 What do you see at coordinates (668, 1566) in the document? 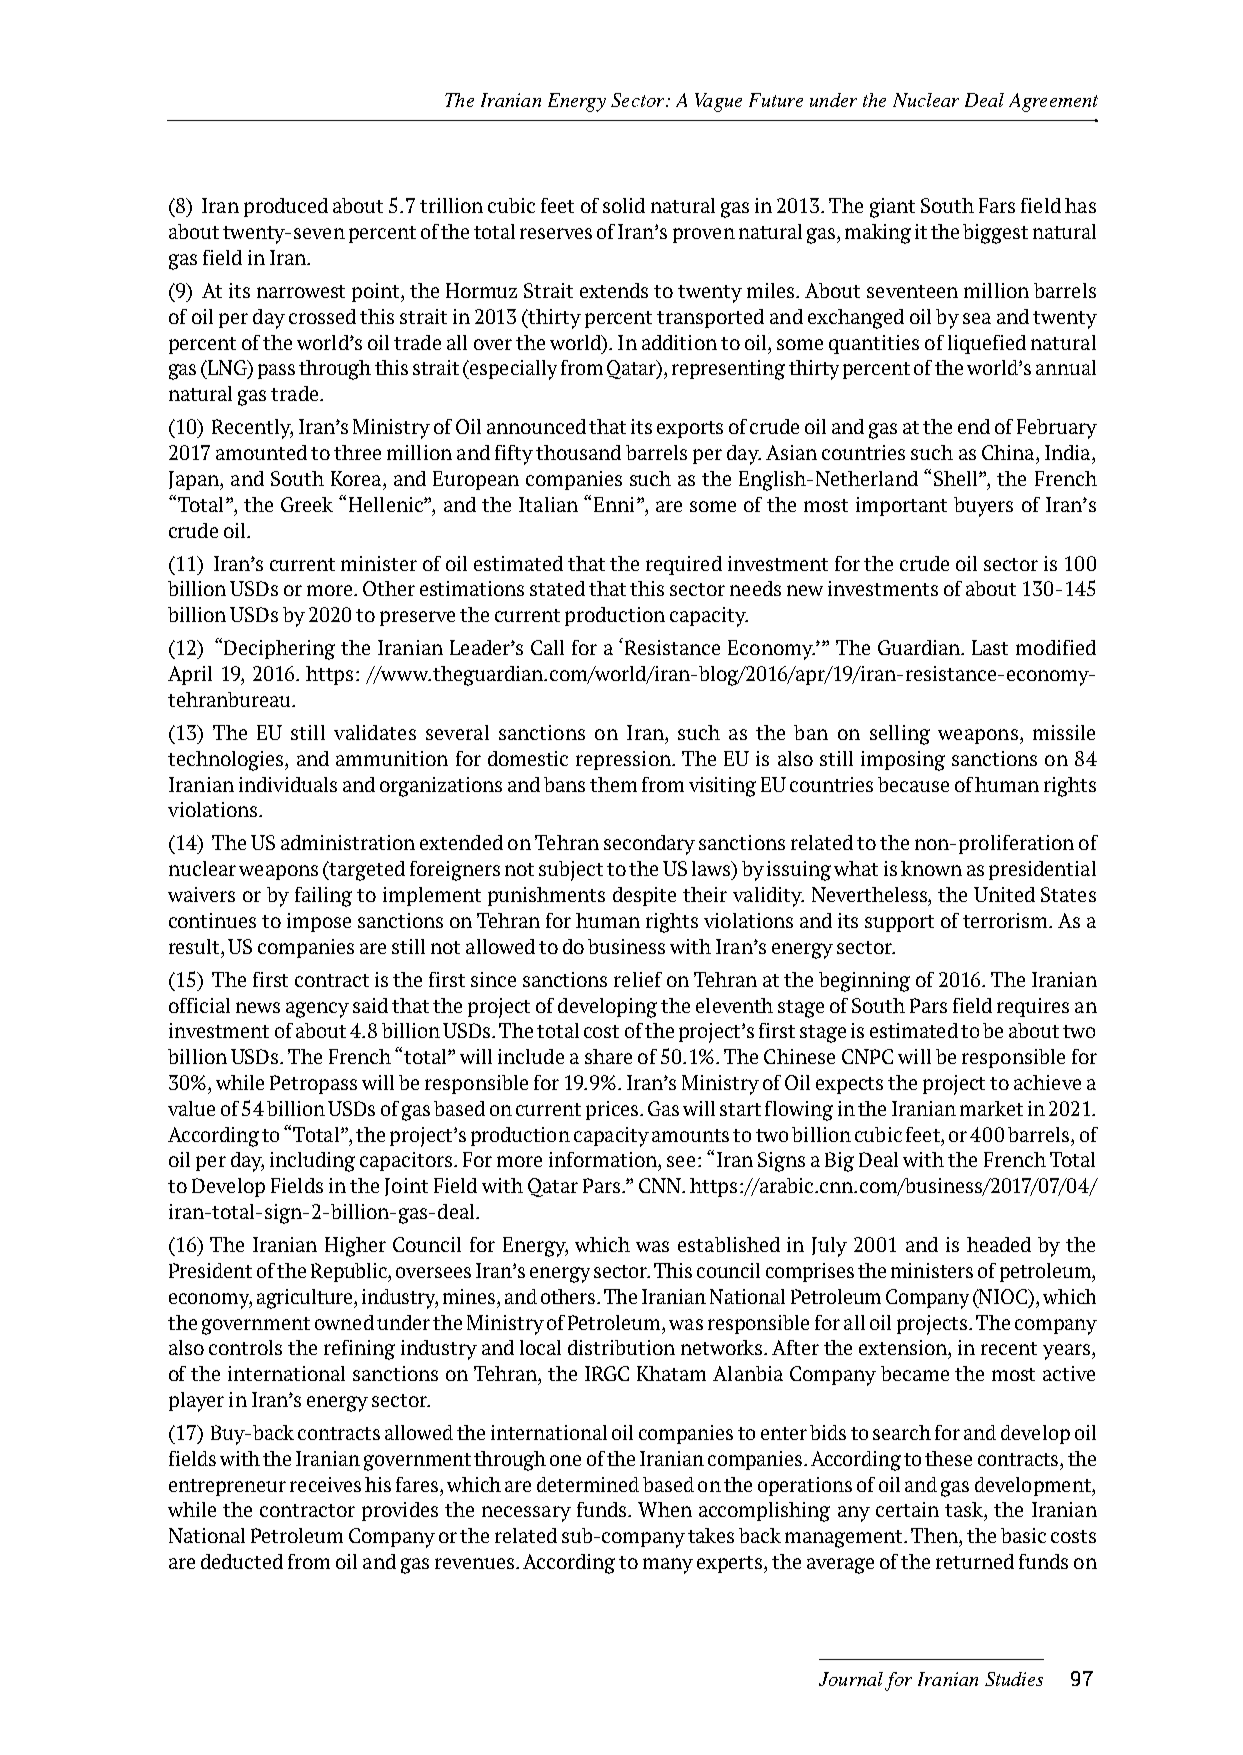
I see `many` at bounding box center [668, 1566].
